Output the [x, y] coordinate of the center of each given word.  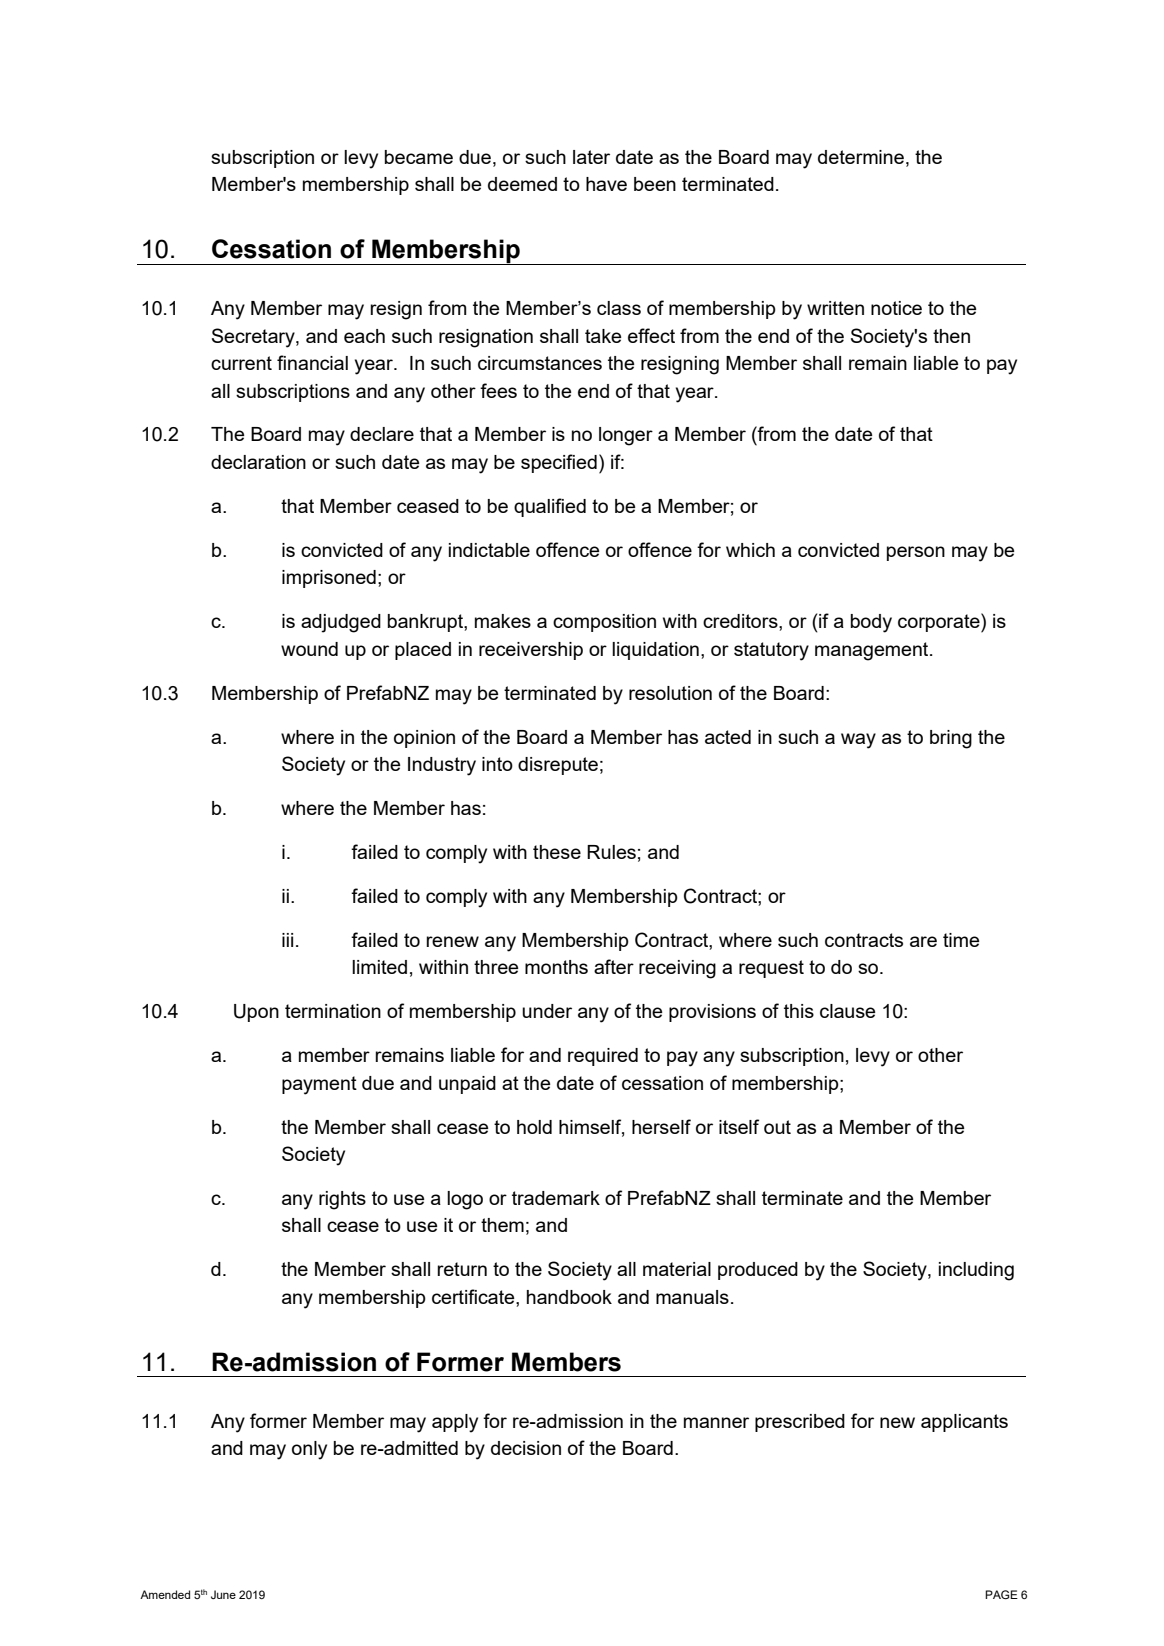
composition [604, 623]
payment [319, 1085]
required [603, 1057]
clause [847, 1011]
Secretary [254, 338]
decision [526, 1448]
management [873, 651]
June [223, 1594]
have [606, 184]
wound [309, 649]
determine [861, 157]
